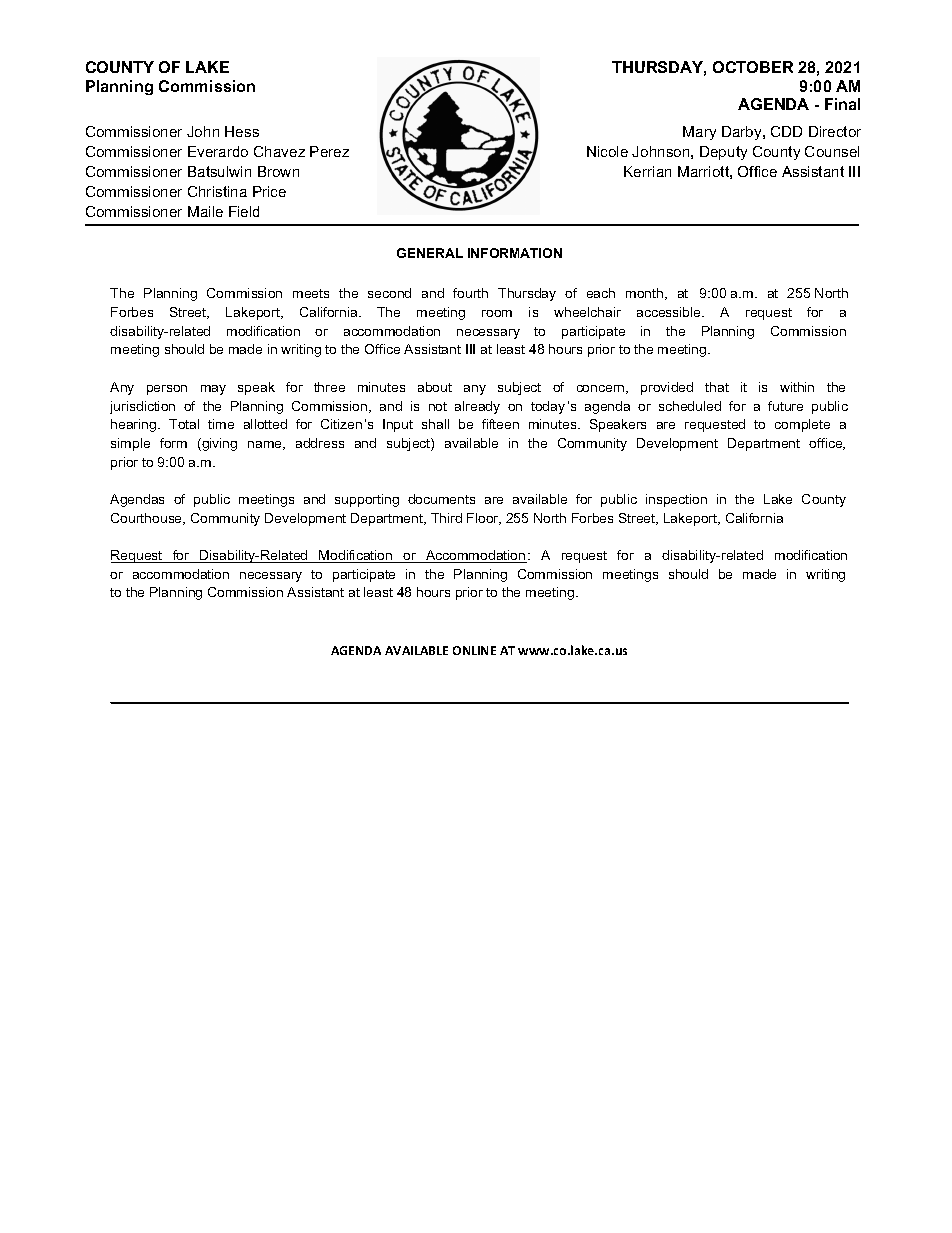 This screenshot has width=952, height=1233. Describe the element at coordinates (753, 67) in the screenshot. I see `OCTOBER` at that location.
